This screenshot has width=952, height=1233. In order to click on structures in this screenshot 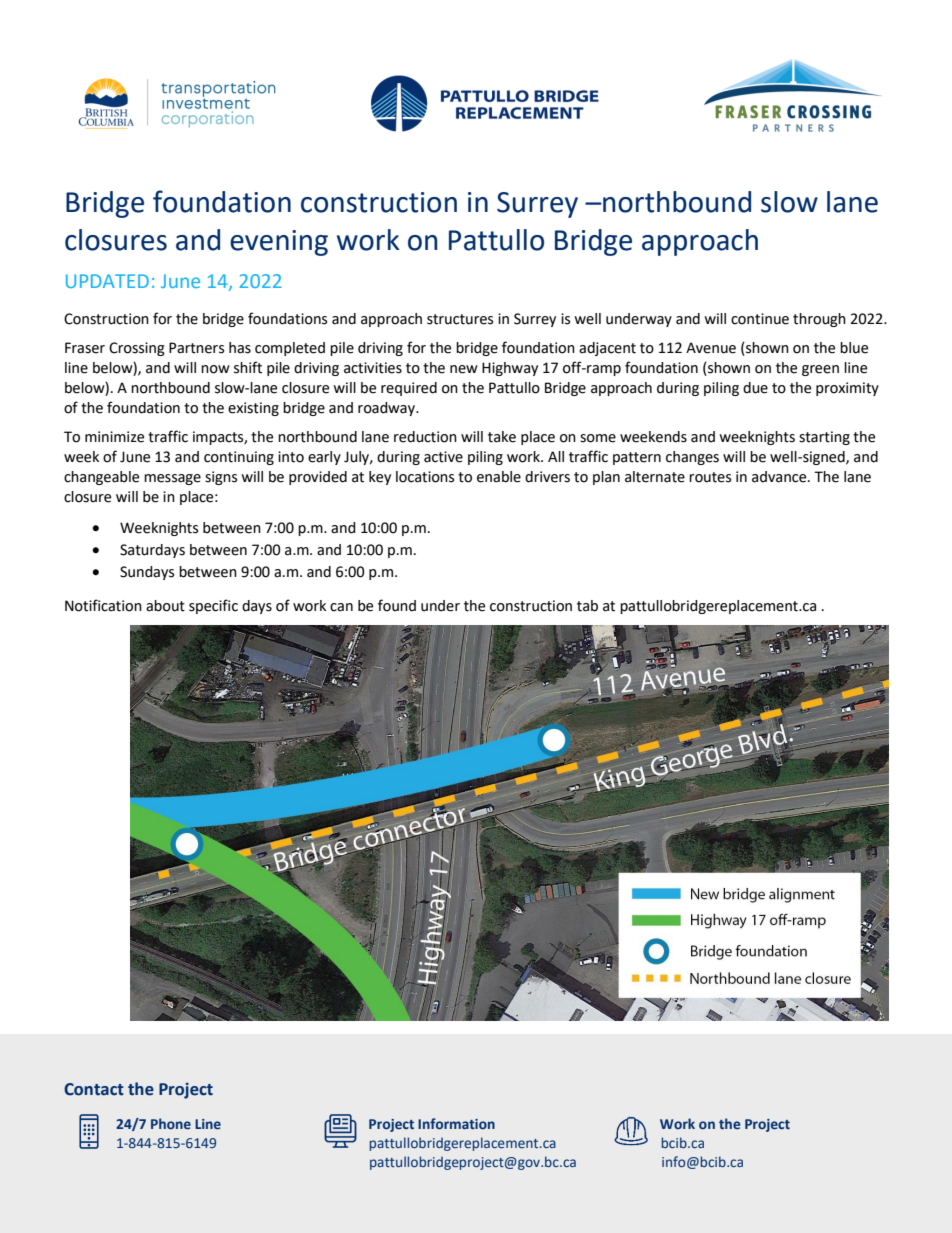, I will do `click(460, 319)`.
